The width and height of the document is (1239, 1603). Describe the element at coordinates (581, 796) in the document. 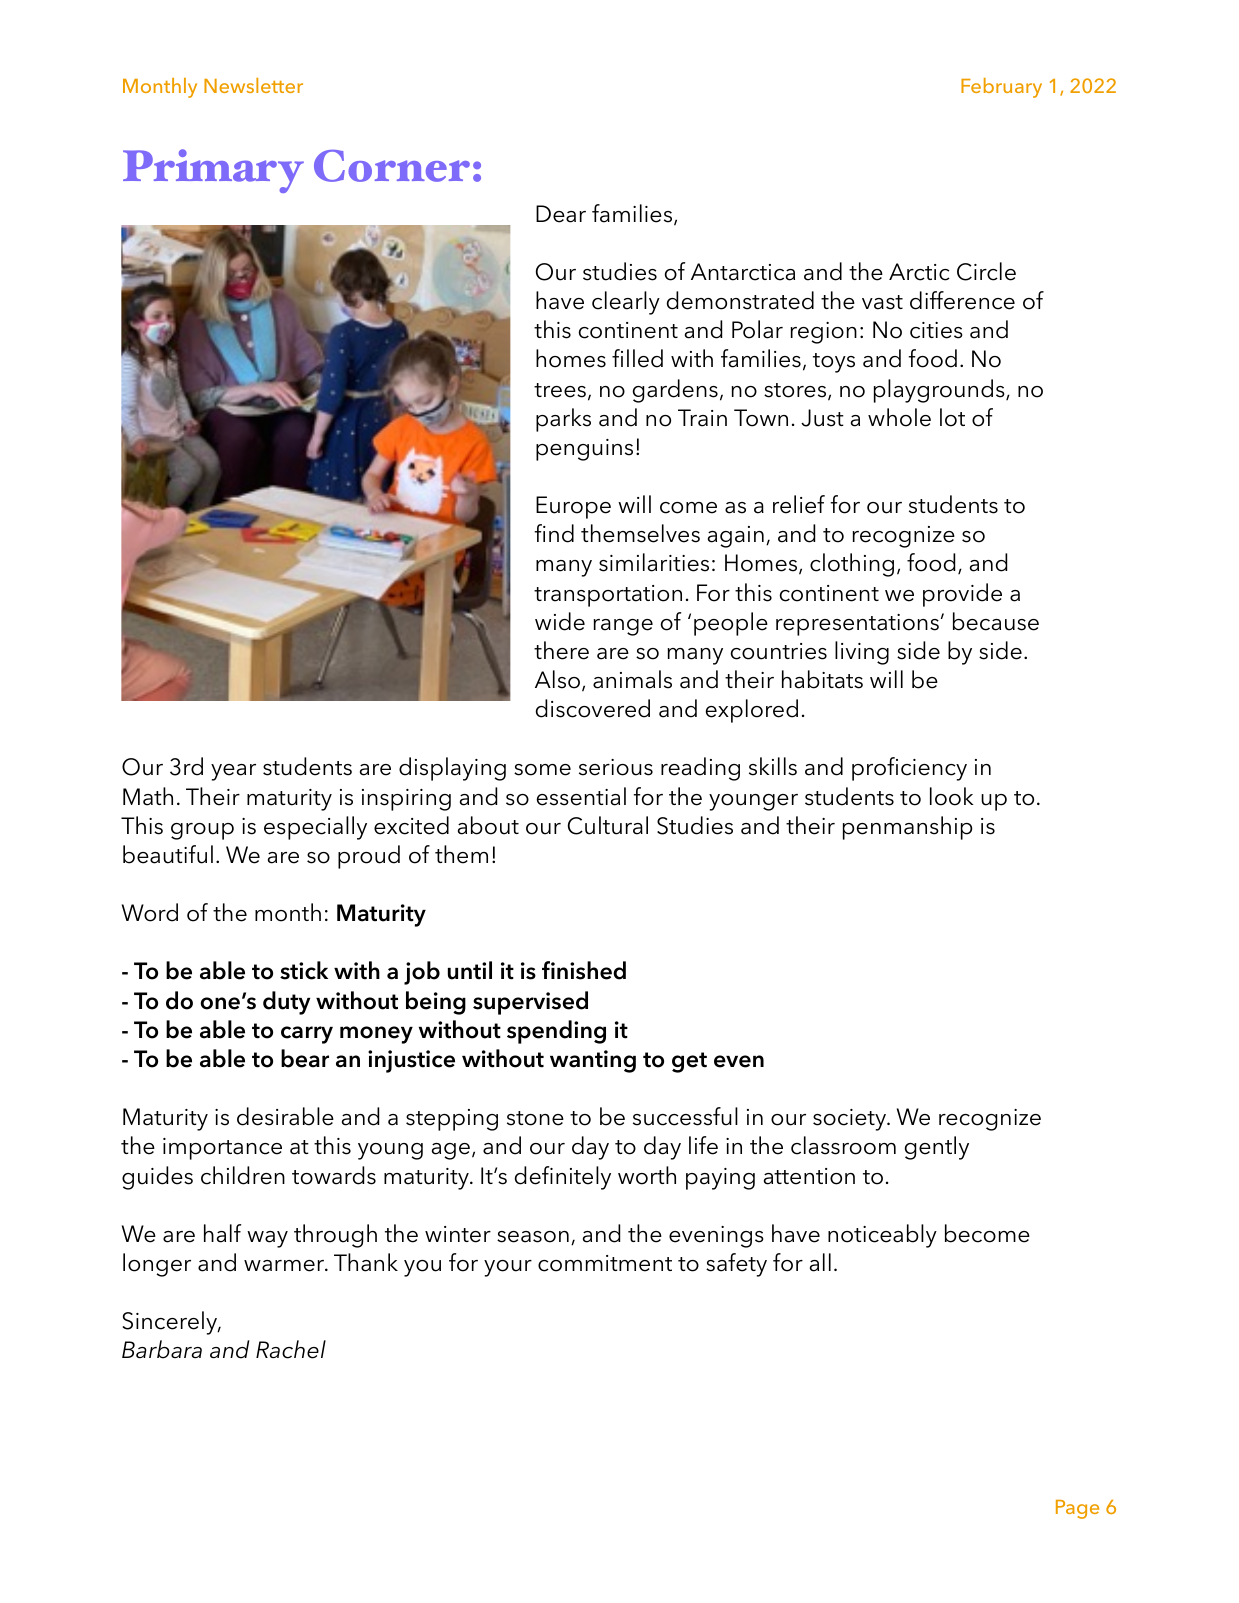

I see `essential` at that location.
